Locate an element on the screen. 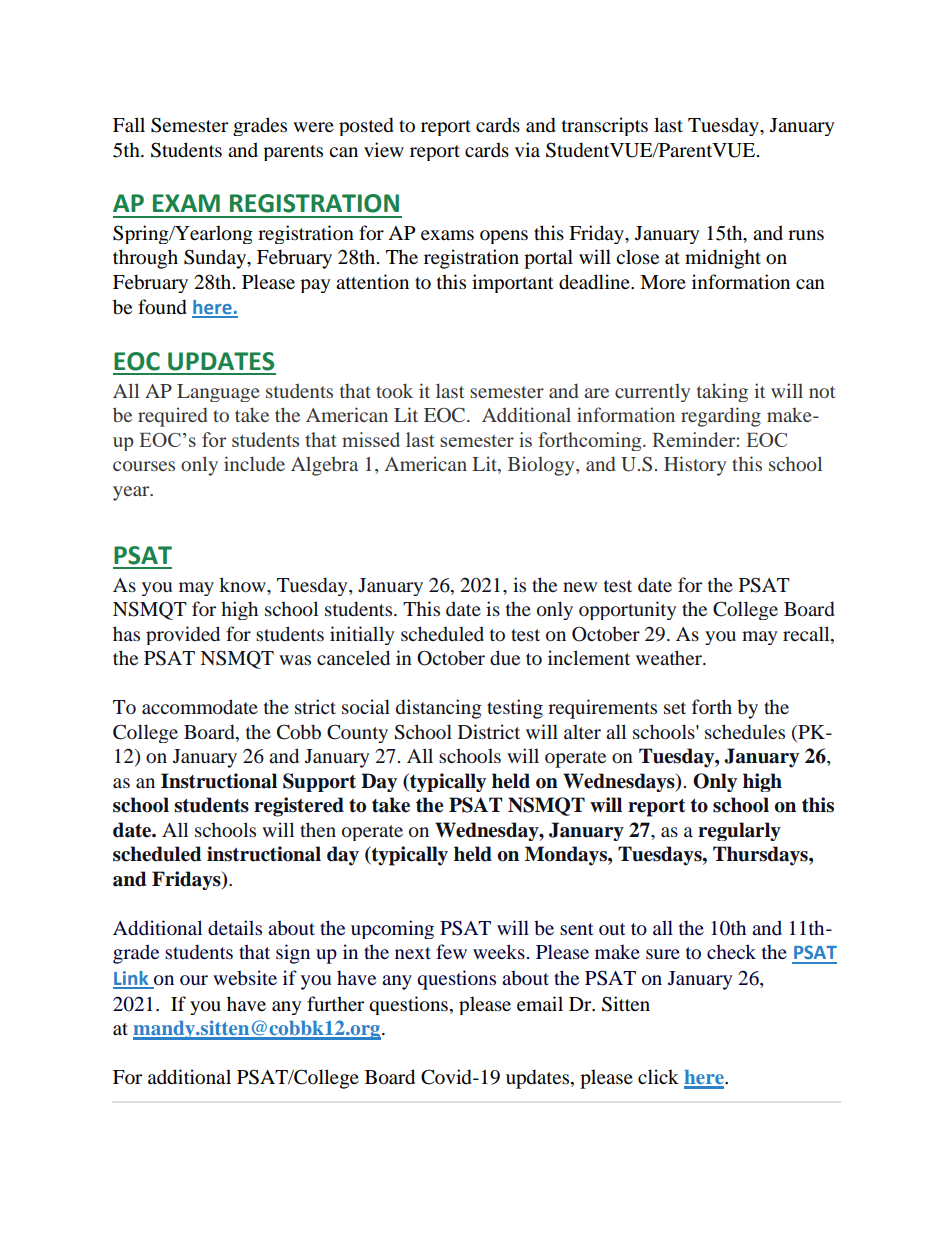 Image resolution: width=952 pixels, height=1233 pixels. recall is located at coordinates (807, 633).
